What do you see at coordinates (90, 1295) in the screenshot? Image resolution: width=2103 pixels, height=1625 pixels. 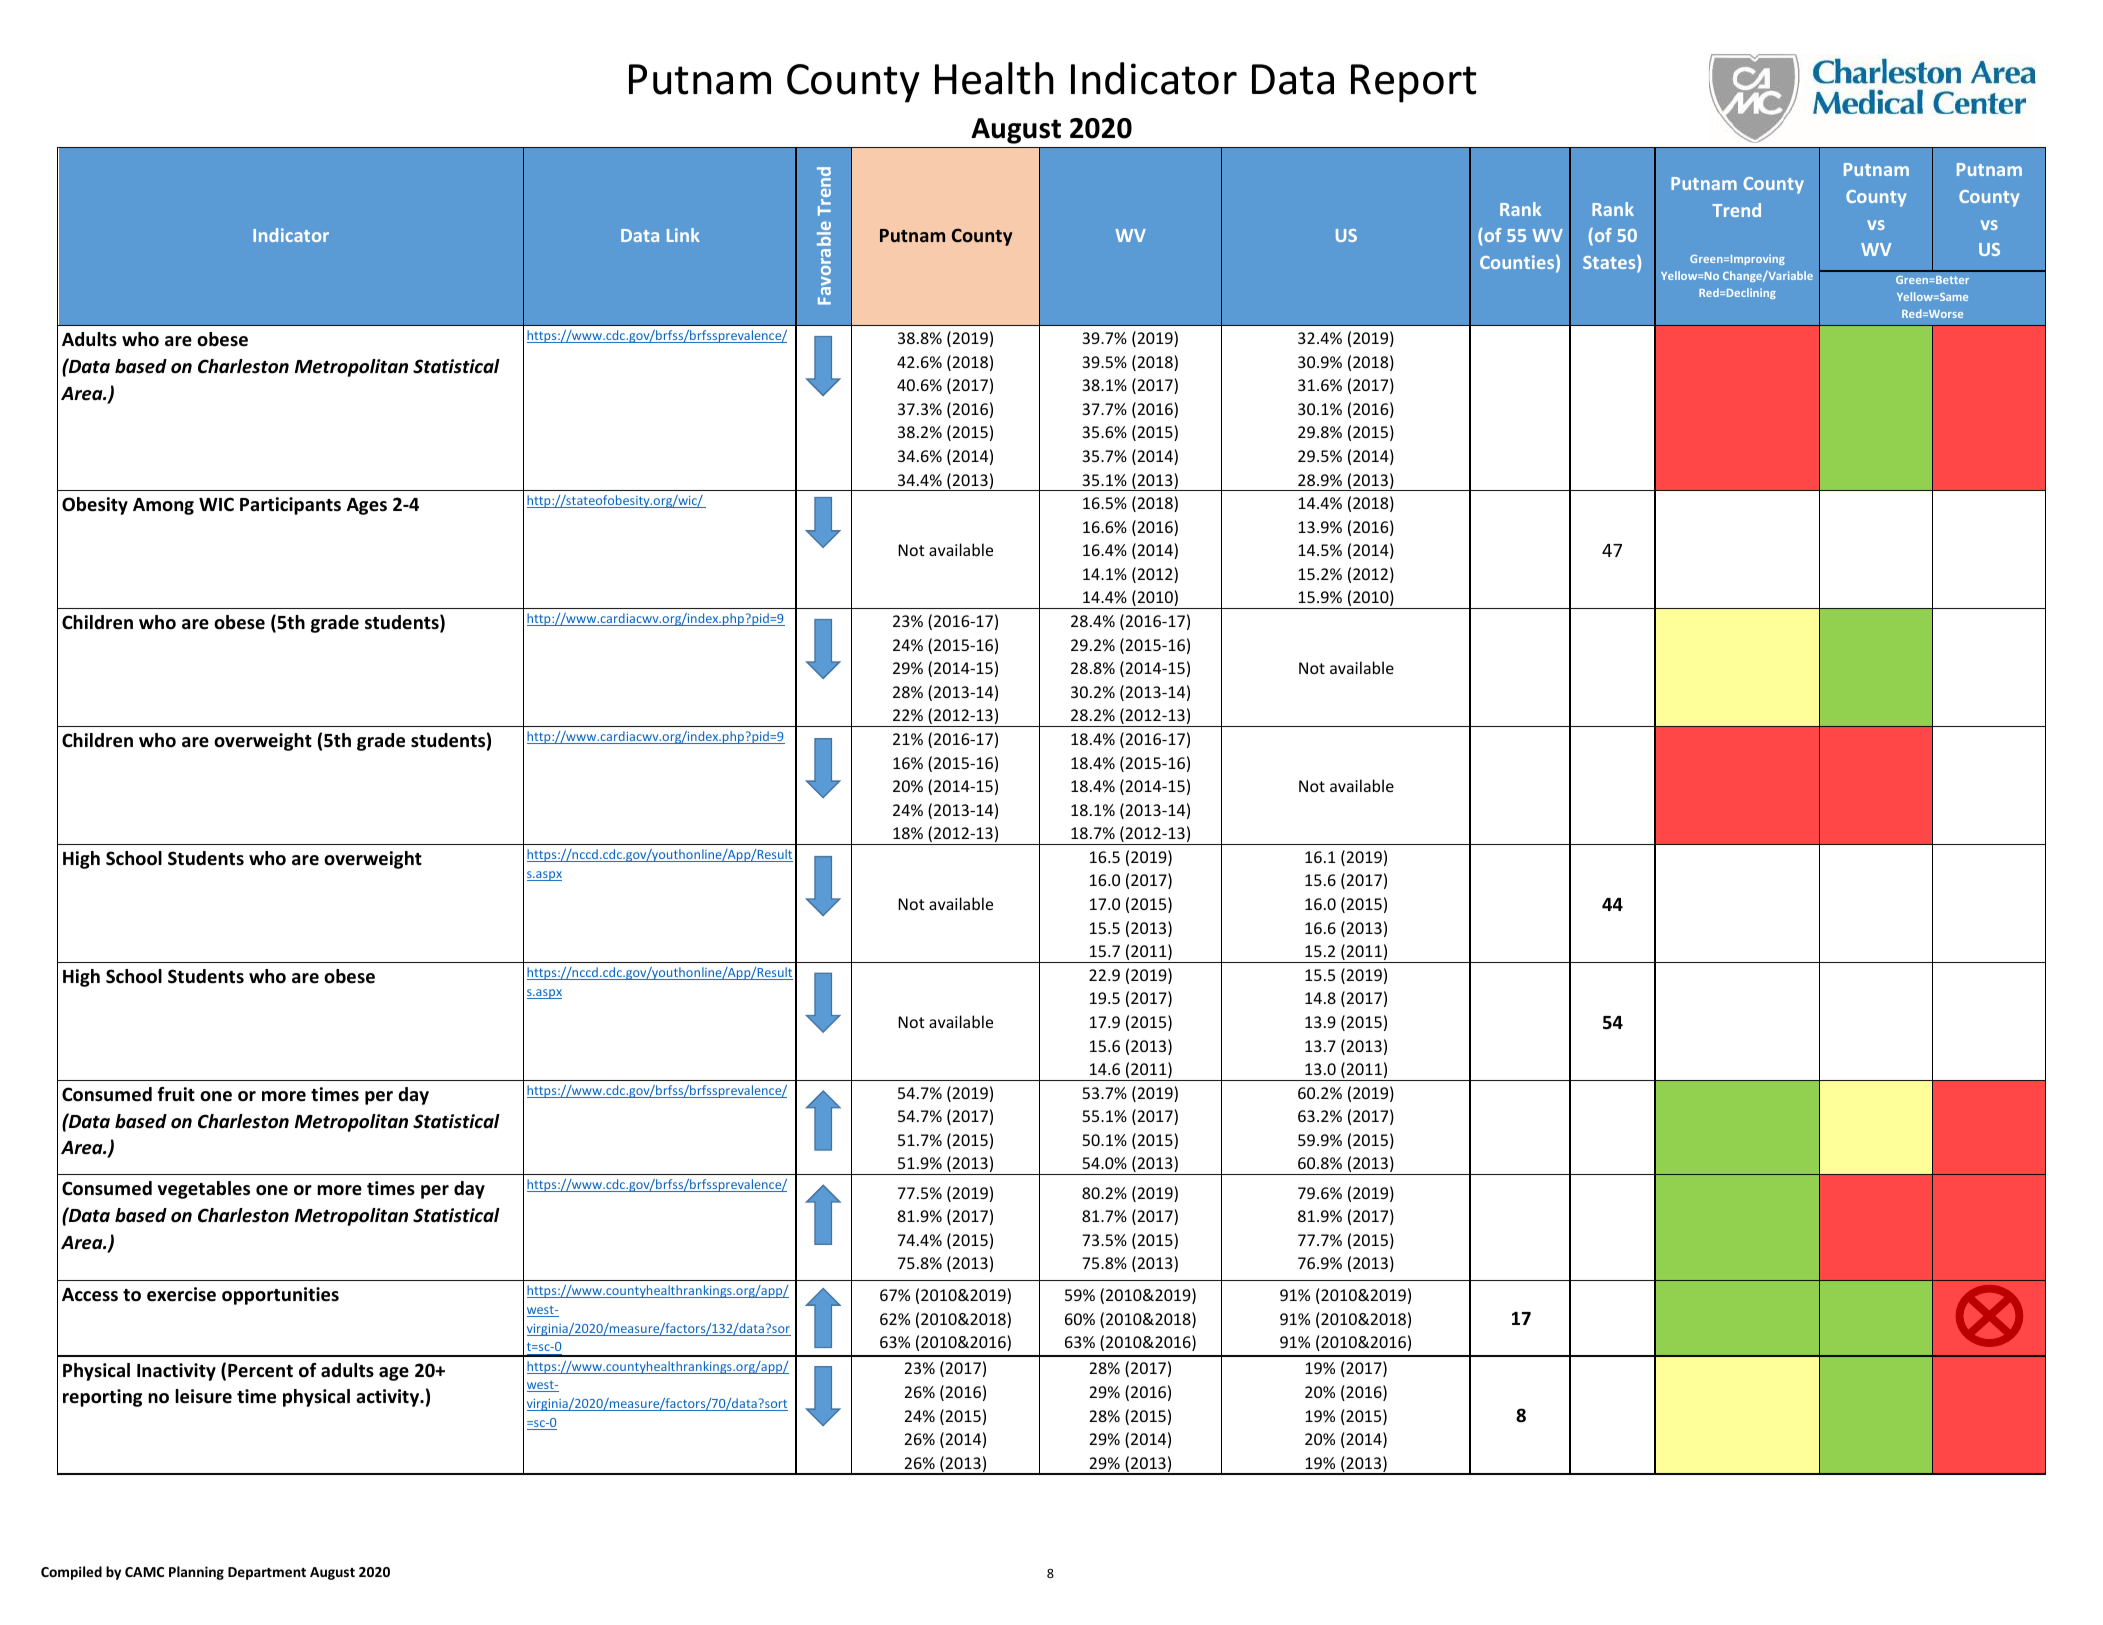 I see `Access` at bounding box center [90, 1295].
